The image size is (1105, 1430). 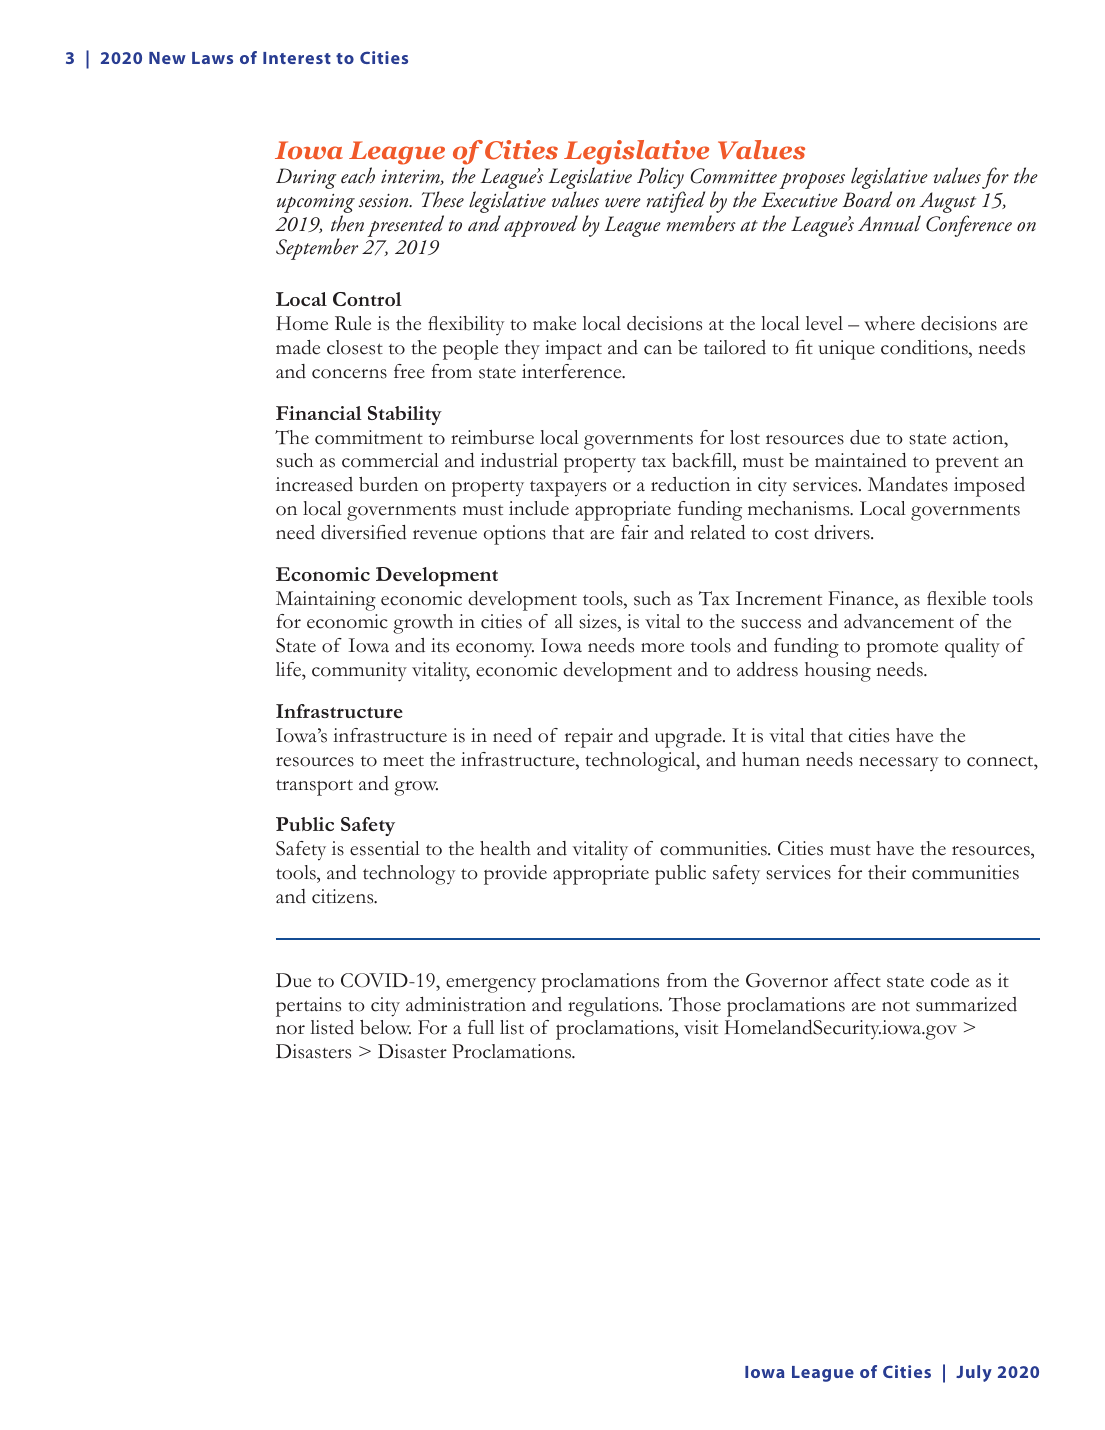 What do you see at coordinates (314, 484) in the screenshot?
I see `increased` at bounding box center [314, 484].
